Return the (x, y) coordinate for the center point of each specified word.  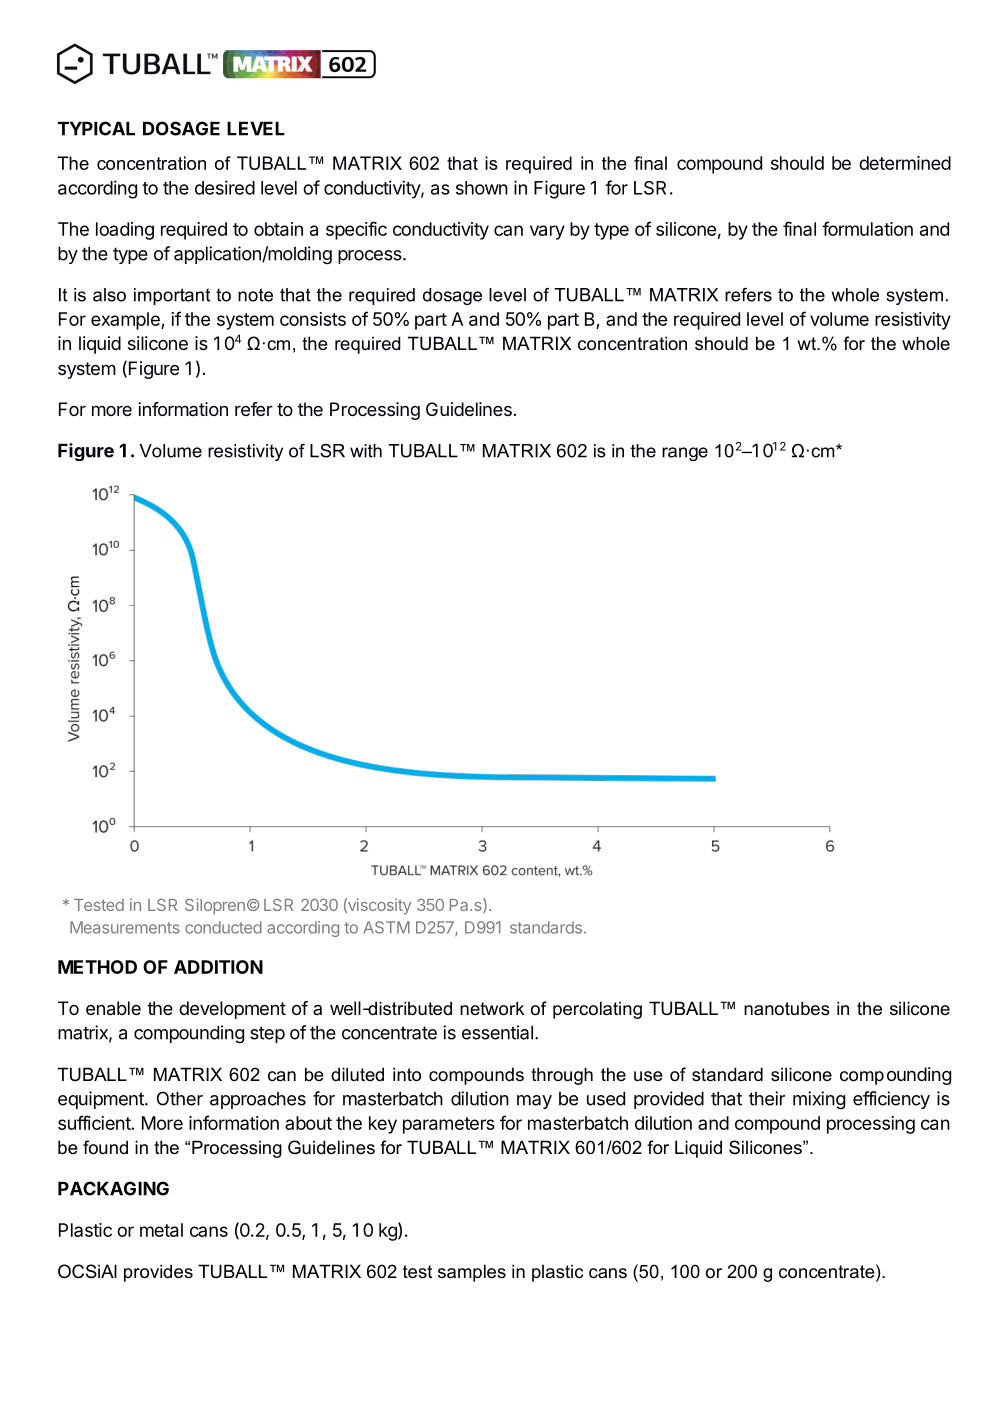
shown (482, 188)
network (492, 1008)
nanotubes (787, 1008)
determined (905, 163)
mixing (819, 1100)
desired (225, 187)
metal (161, 1230)
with (366, 451)
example (126, 321)
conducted (223, 927)
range (685, 454)
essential (497, 1032)
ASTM (386, 927)
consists (313, 319)
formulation (867, 228)
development (232, 1010)
